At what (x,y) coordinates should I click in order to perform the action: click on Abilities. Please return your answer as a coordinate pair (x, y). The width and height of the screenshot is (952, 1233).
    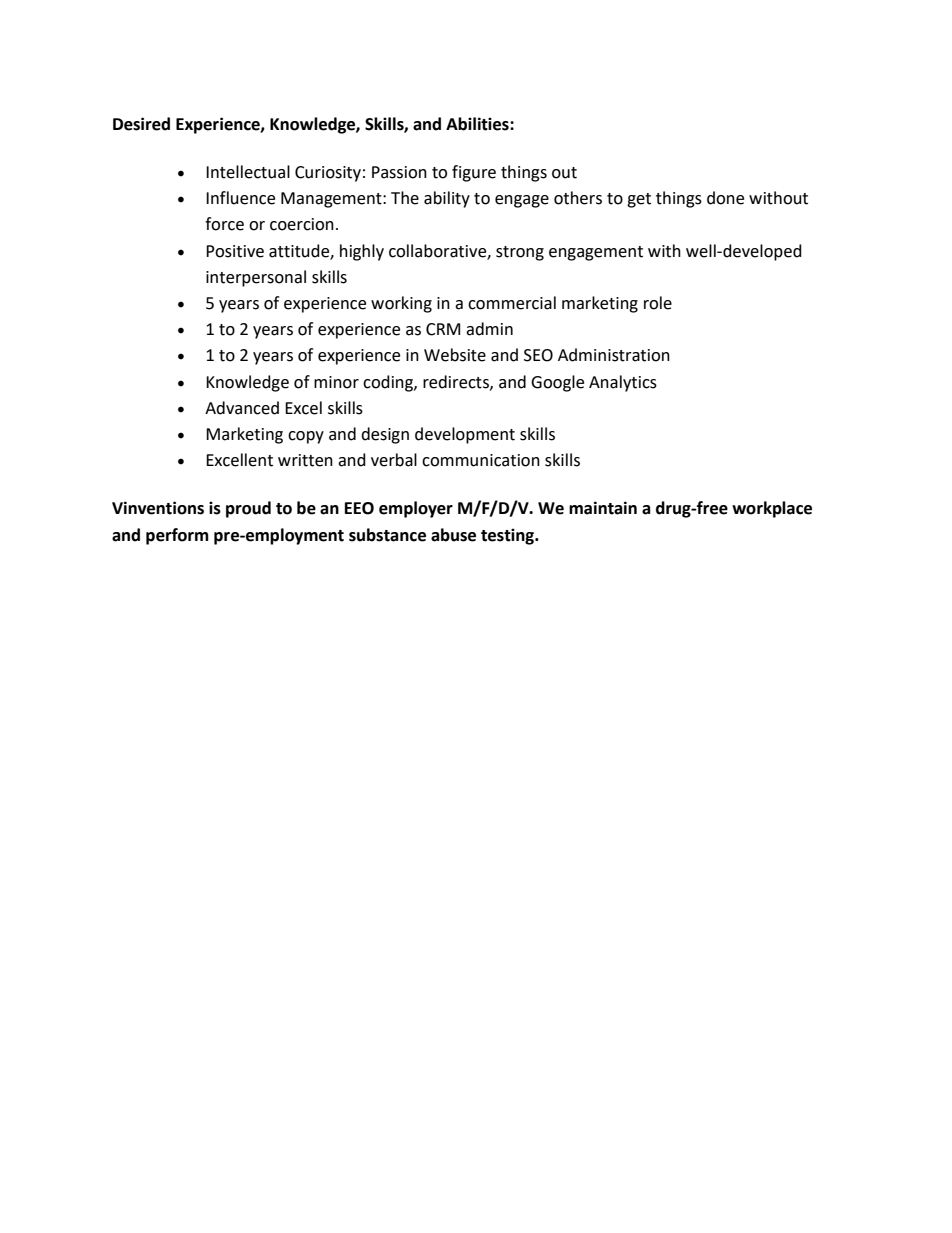
    Looking at the image, I should click on (478, 124).
